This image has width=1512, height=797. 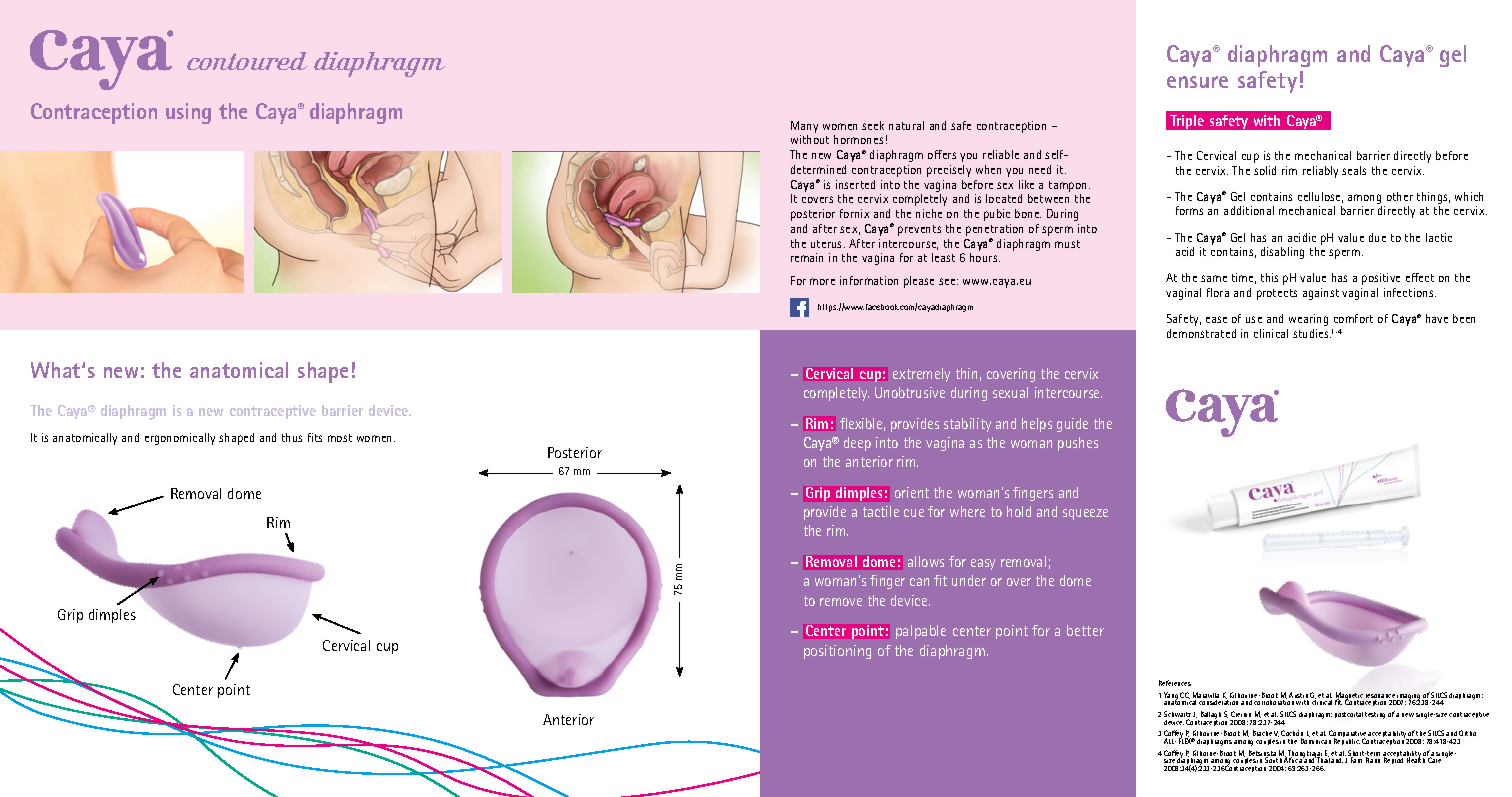 What do you see at coordinates (837, 652) in the image?
I see `positioning` at bounding box center [837, 652].
